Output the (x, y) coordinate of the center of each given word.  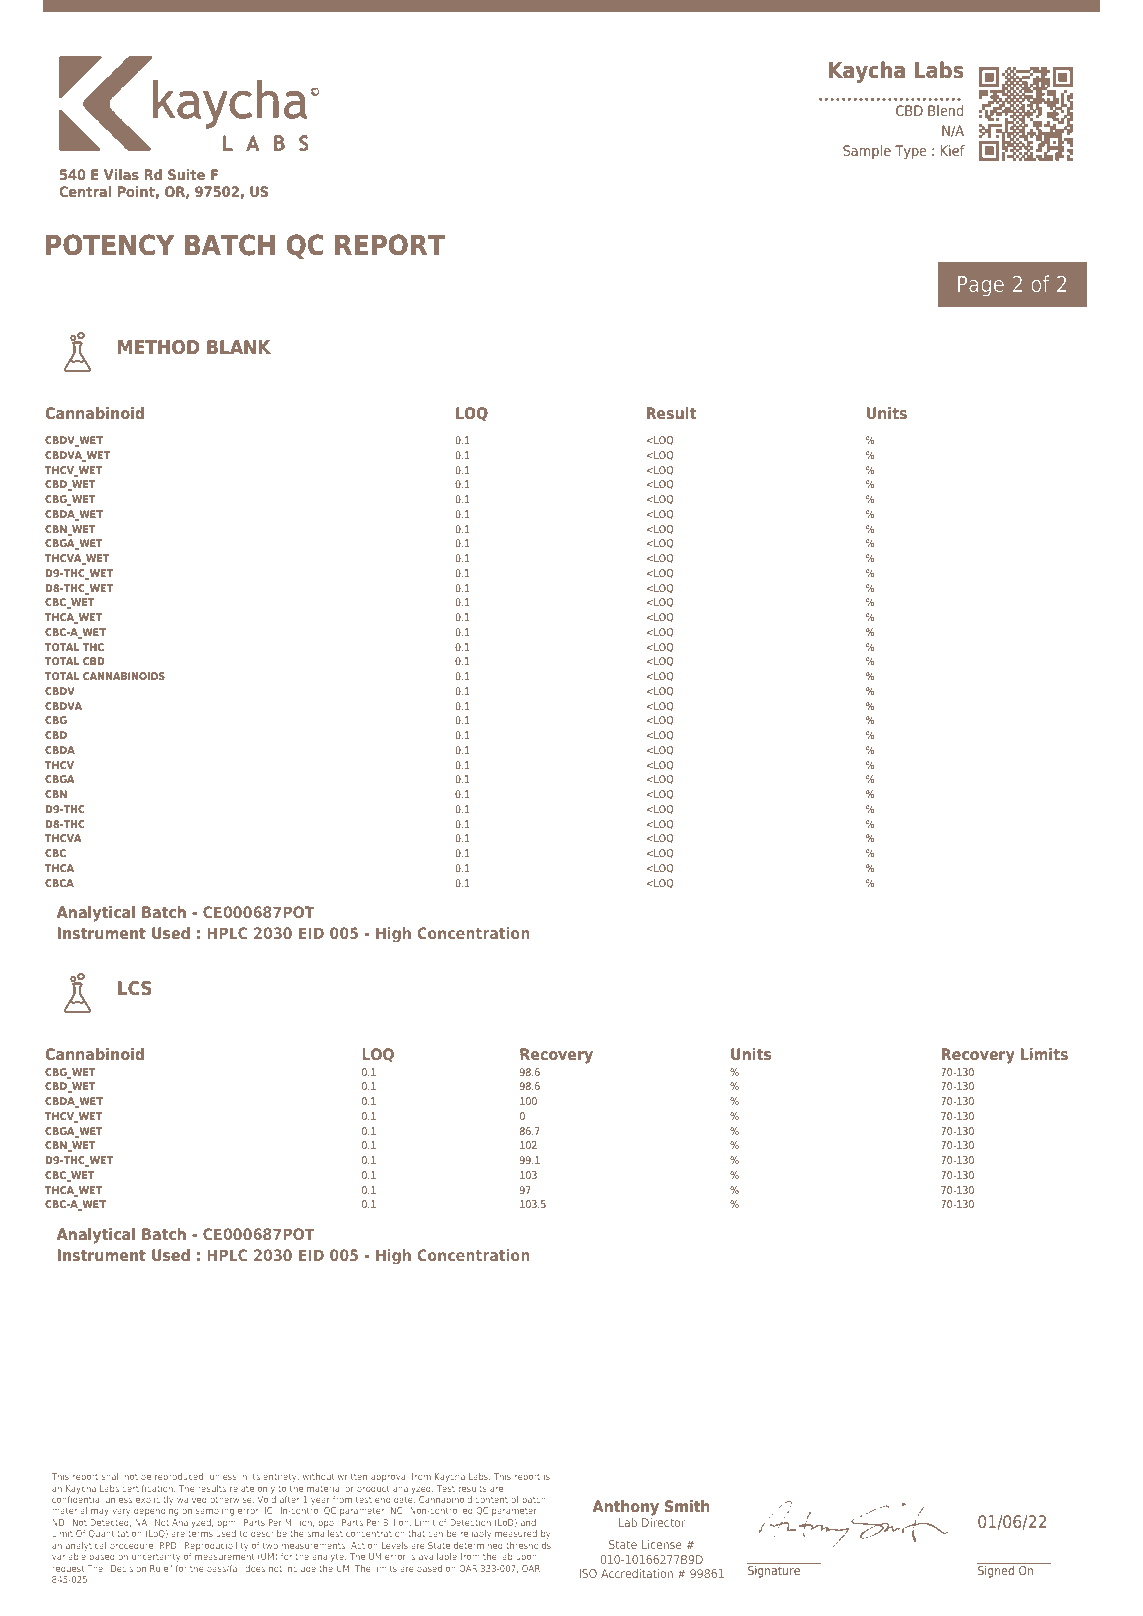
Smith (687, 1506)
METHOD (159, 347)
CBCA (59, 883)
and (528, 1522)
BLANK (239, 347)
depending (156, 1511)
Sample (867, 152)
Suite (186, 174)
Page (981, 286)
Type (911, 152)
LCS (135, 988)
